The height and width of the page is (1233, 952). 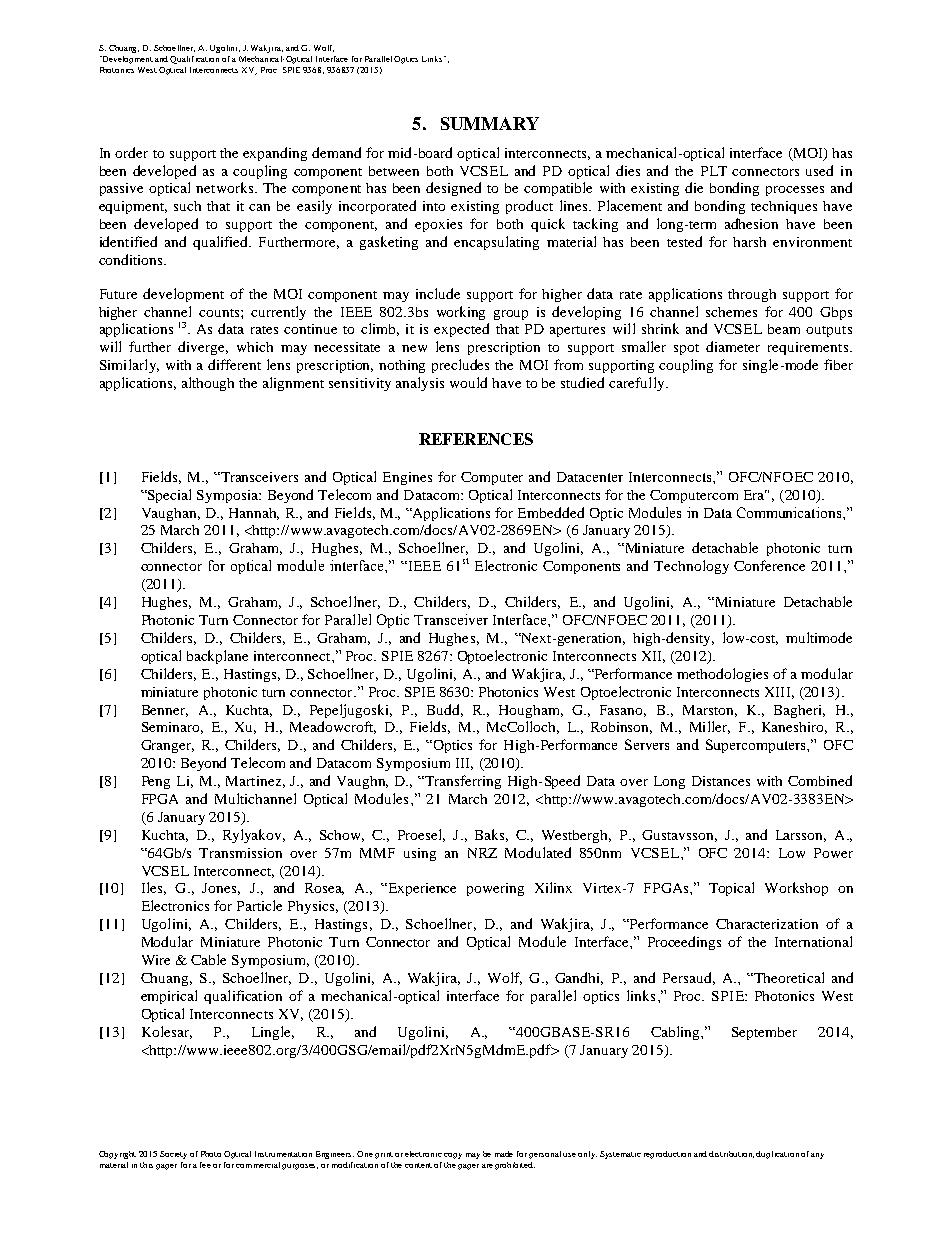 I want to click on networks, so click(x=226, y=187).
